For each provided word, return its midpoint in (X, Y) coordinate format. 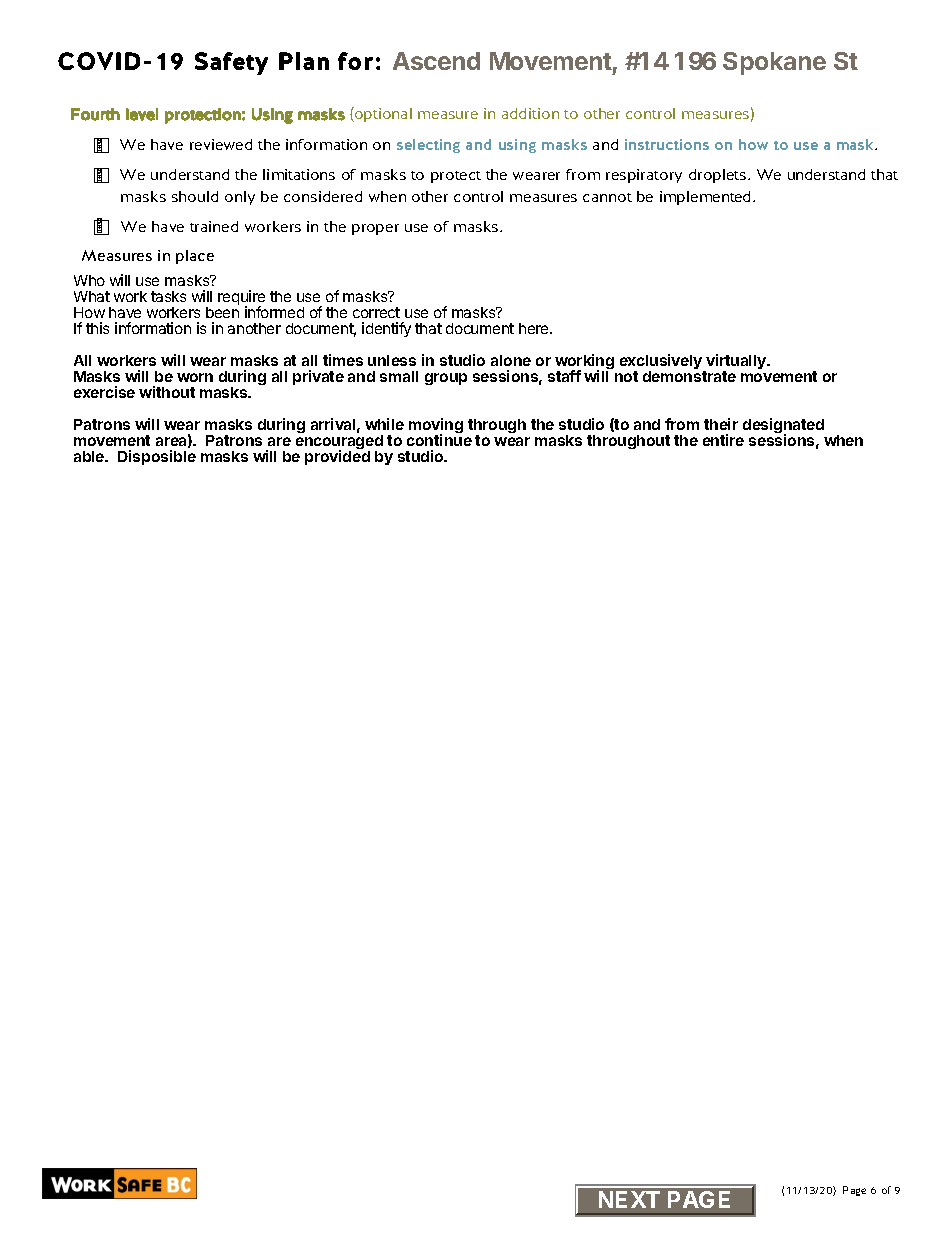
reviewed (221, 144)
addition (530, 113)
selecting (428, 146)
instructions (667, 144)
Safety (231, 63)
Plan (304, 61)
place (195, 257)
